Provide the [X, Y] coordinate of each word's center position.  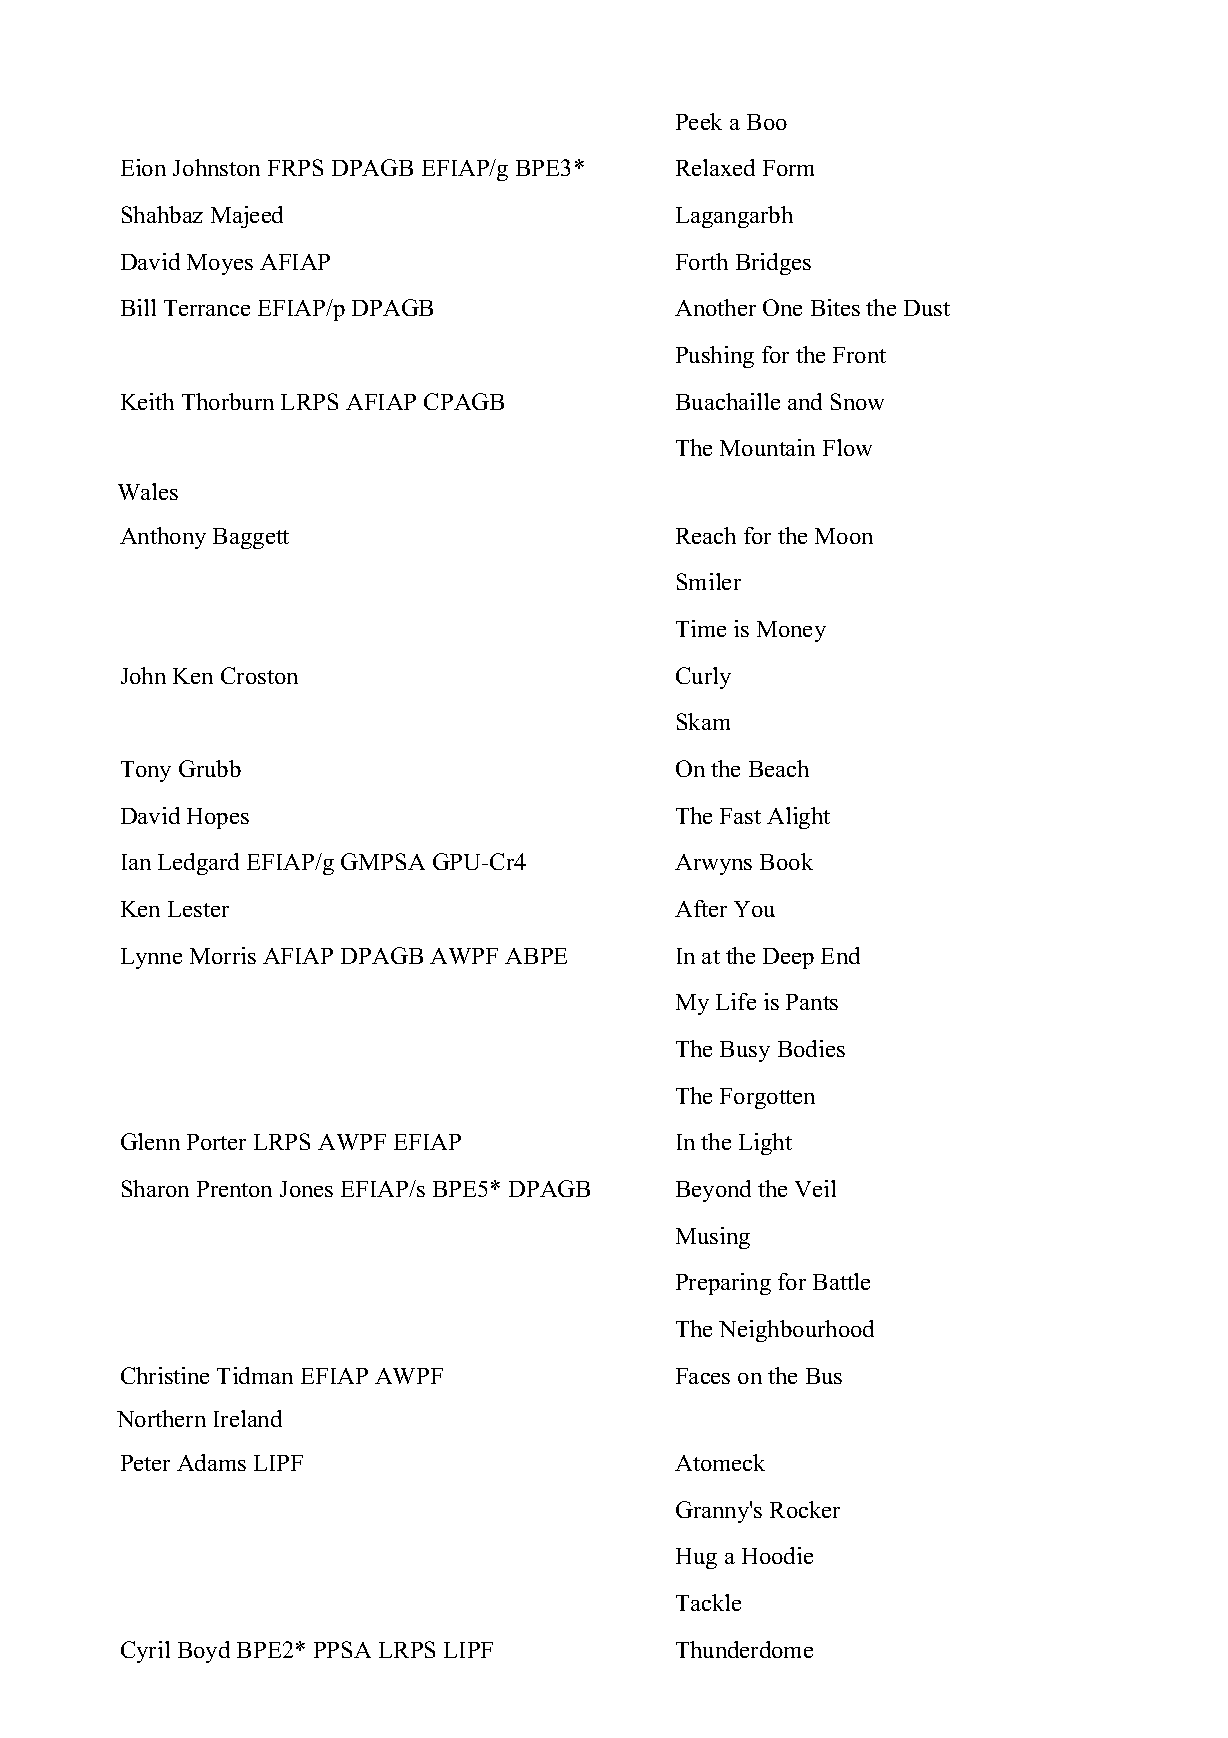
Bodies [811, 1048]
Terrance [207, 308]
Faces [703, 1376]
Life [736, 1001]
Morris [223, 955]
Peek [699, 121]
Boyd [204, 1652]
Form [788, 168]
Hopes [218, 818]
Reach [706, 535]
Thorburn [228, 401]
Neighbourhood [796, 1331]
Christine [165, 1375]
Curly [703, 678]
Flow [847, 447]
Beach [779, 768]
